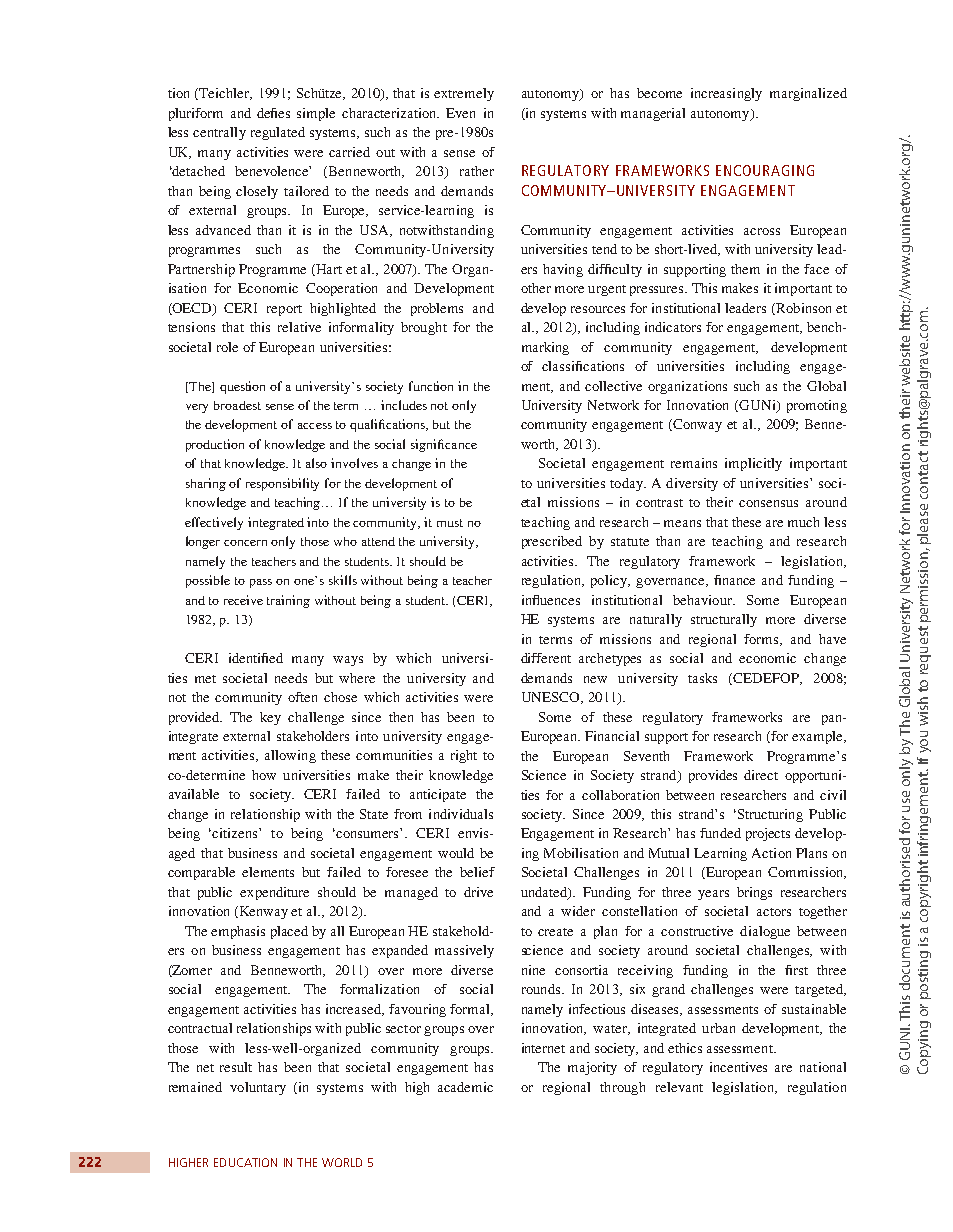 Image resolution: width=953 pixels, height=1232 pixels. What do you see at coordinates (738, 1067) in the screenshot?
I see `incentives` at bounding box center [738, 1067].
